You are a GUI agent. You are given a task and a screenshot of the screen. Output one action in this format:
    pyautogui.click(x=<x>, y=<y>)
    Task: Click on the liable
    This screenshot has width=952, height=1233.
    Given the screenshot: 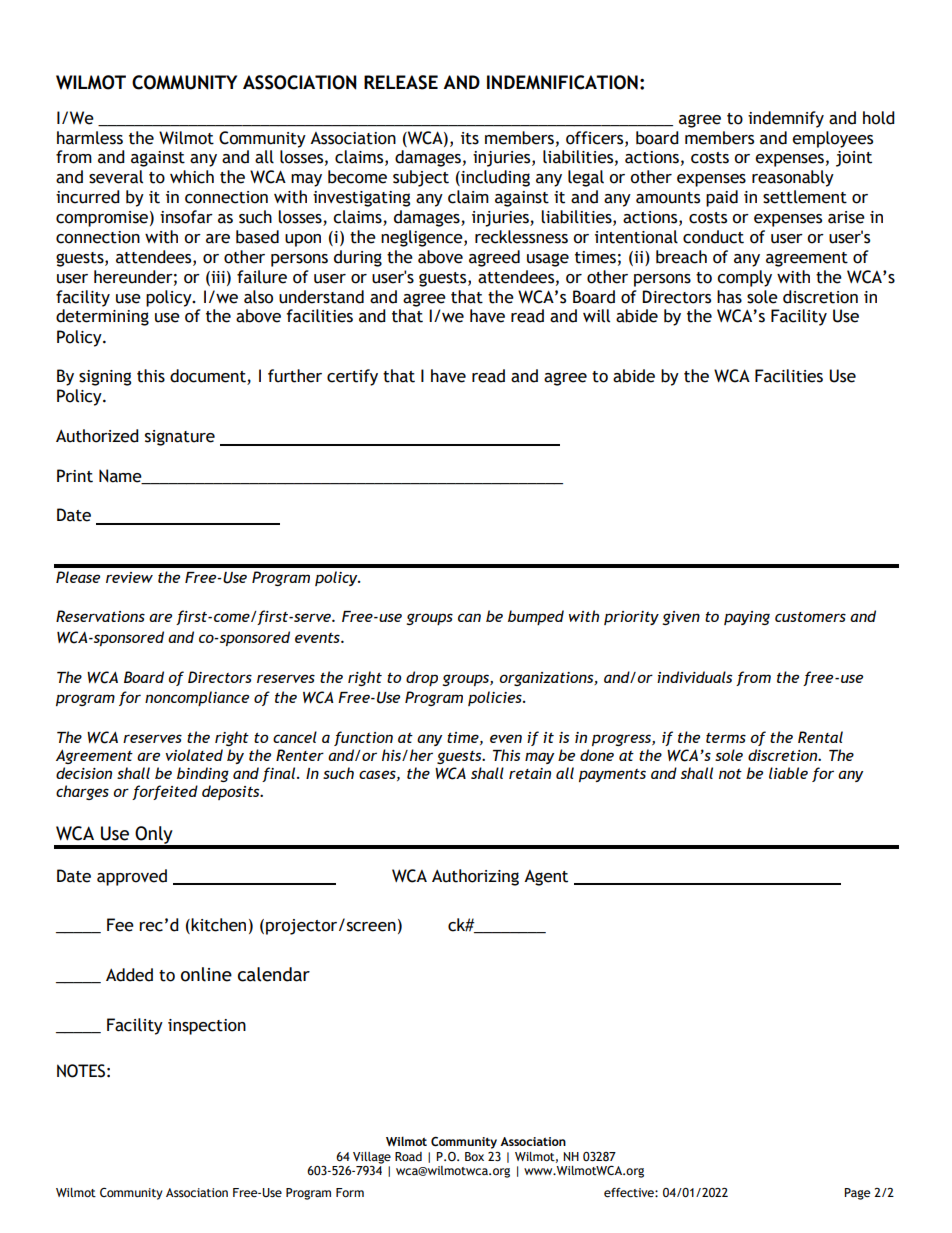 What is the action you would take?
    pyautogui.click(x=788, y=773)
